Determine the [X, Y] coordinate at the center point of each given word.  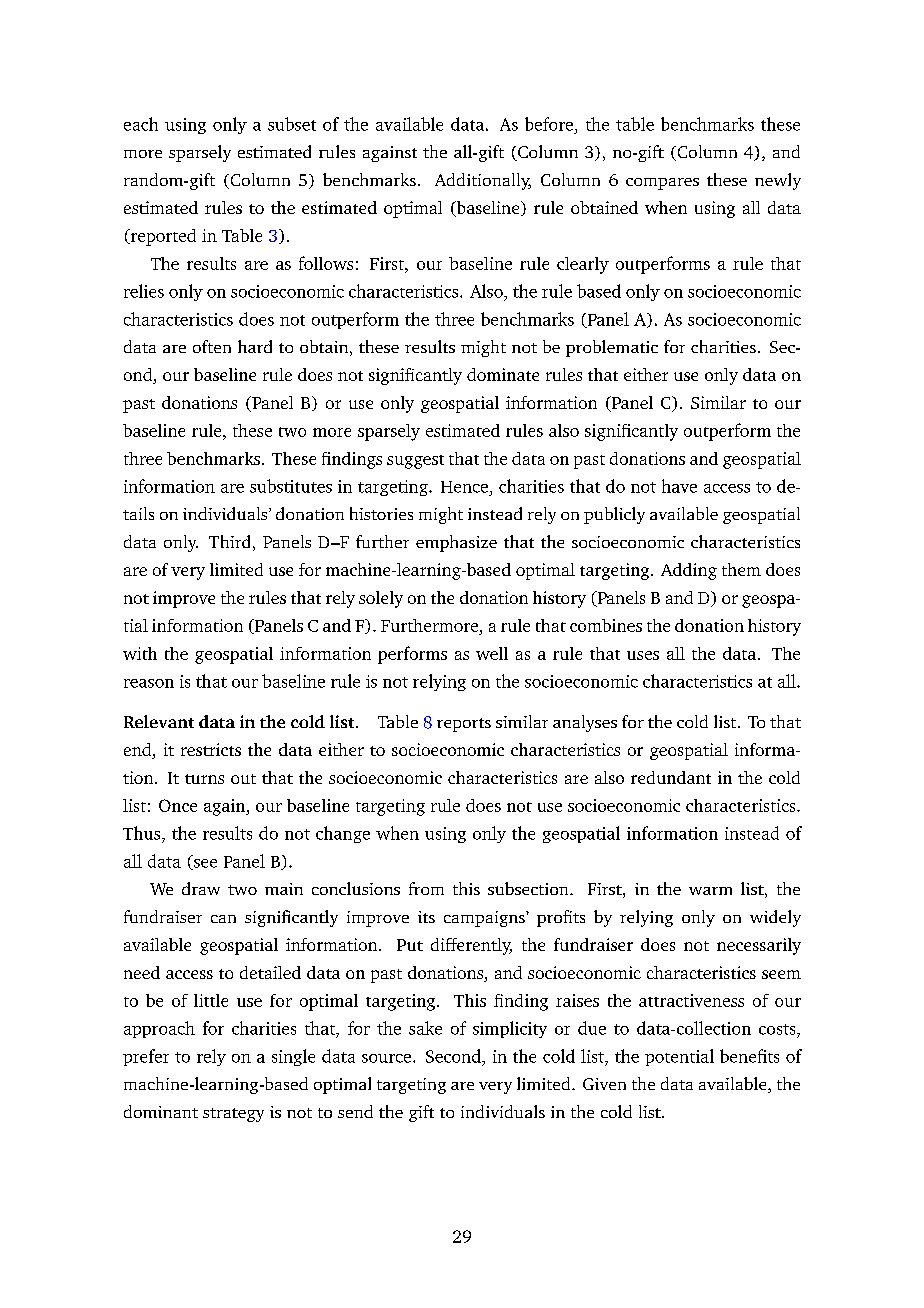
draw [201, 888]
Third [229, 541]
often [212, 346]
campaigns [485, 919]
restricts [211, 749]
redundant [671, 777]
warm [710, 891]
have [679, 486]
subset [292, 124]
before [549, 124]
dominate [503, 374]
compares [662, 184]
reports [464, 725]
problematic [612, 348]
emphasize [456, 543]
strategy [233, 1115]
